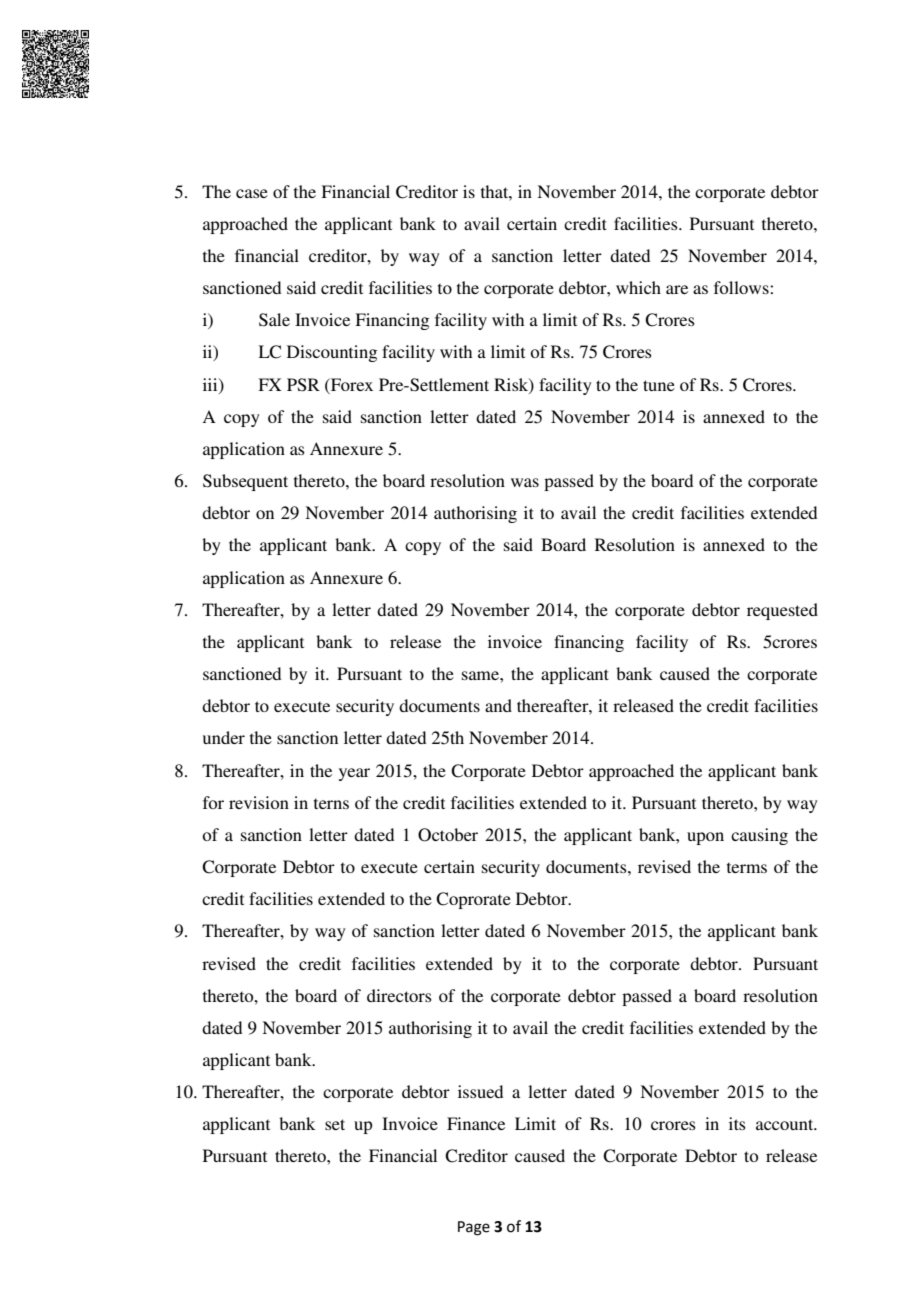 This screenshot has width=924, height=1308. Describe the element at coordinates (638, 287) in the screenshot. I see `which` at that location.
